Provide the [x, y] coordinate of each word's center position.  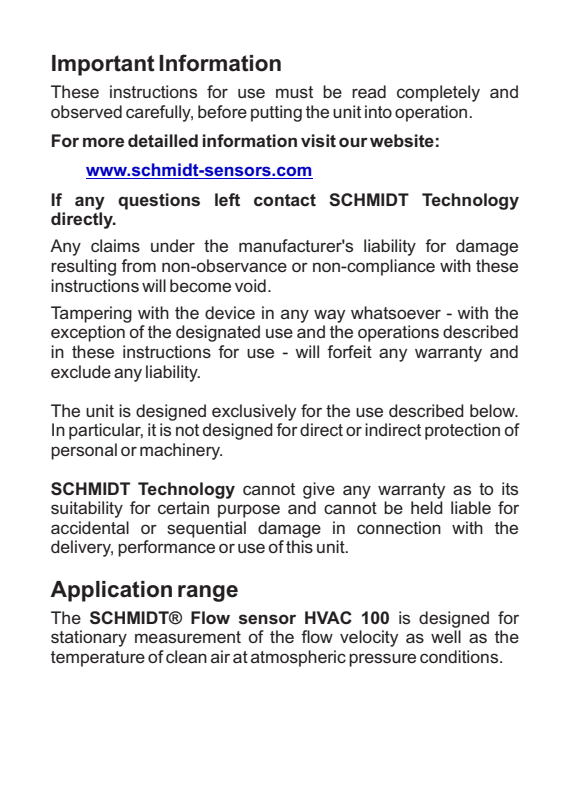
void [250, 285]
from [138, 265]
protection [462, 431]
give [319, 490]
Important [103, 65]
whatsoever [396, 312]
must [294, 92]
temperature [98, 659]
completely [438, 93]
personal [84, 451]
